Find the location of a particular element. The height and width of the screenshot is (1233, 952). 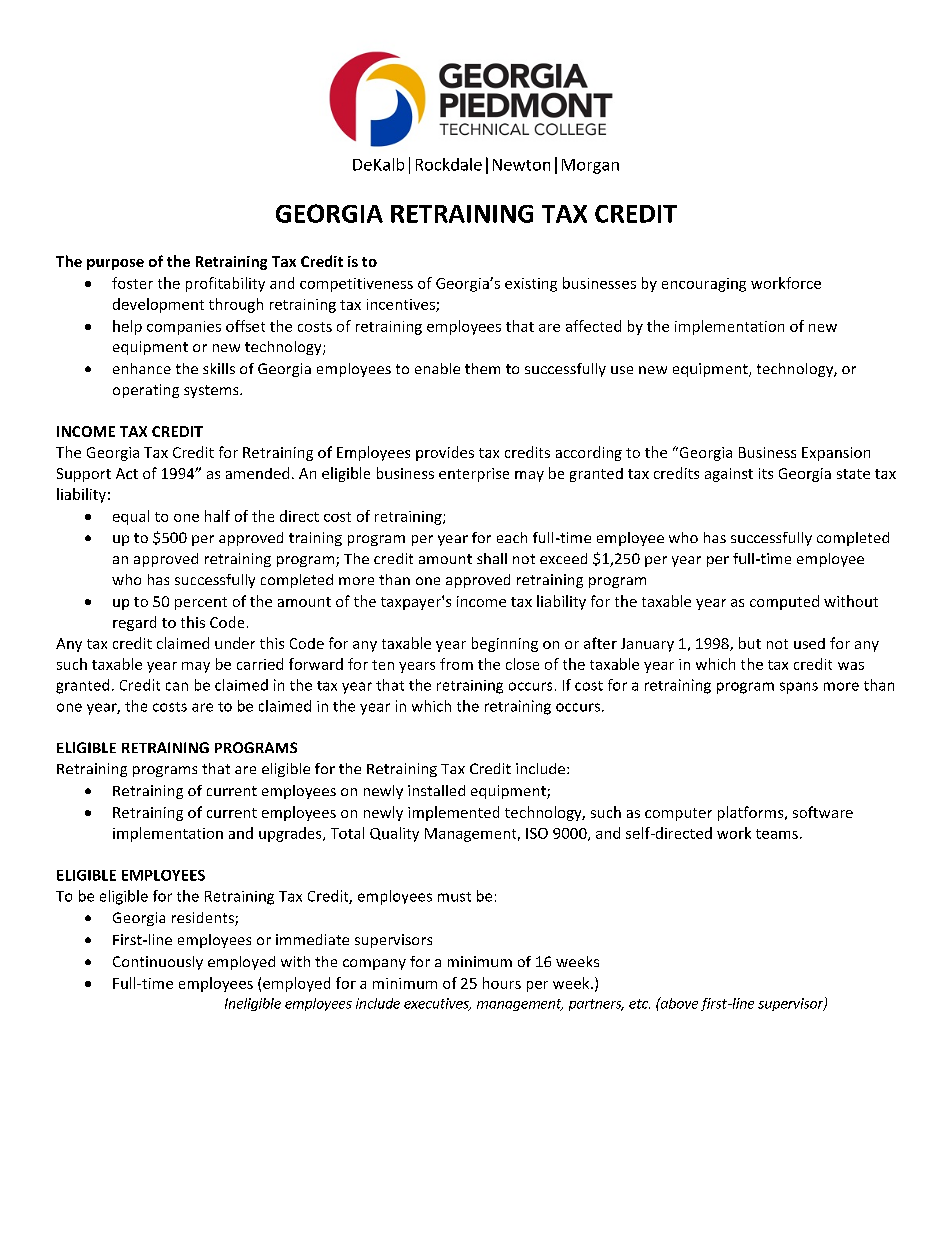

platforms is located at coordinates (752, 813).
